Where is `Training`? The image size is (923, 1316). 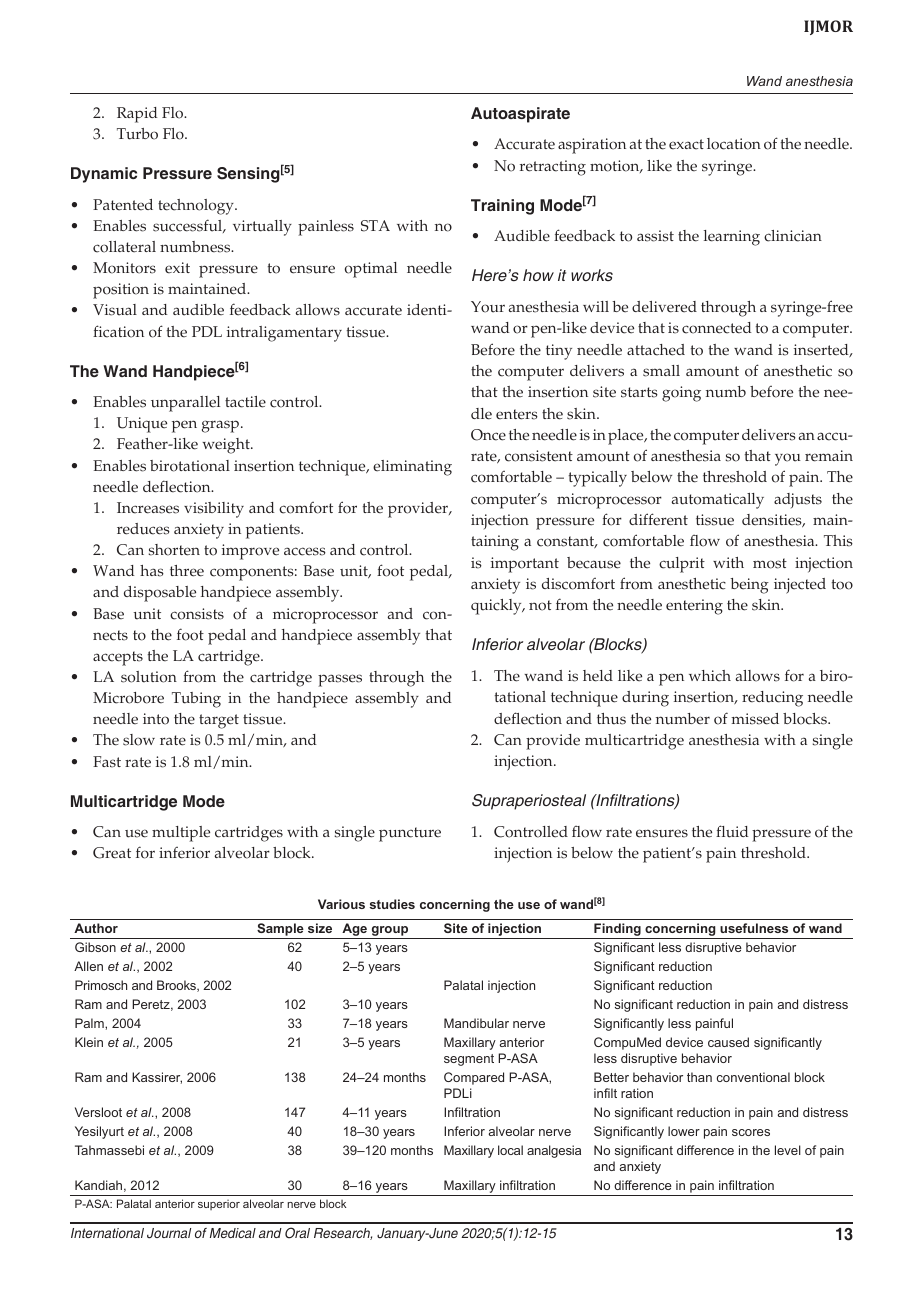 Training is located at coordinates (502, 207).
